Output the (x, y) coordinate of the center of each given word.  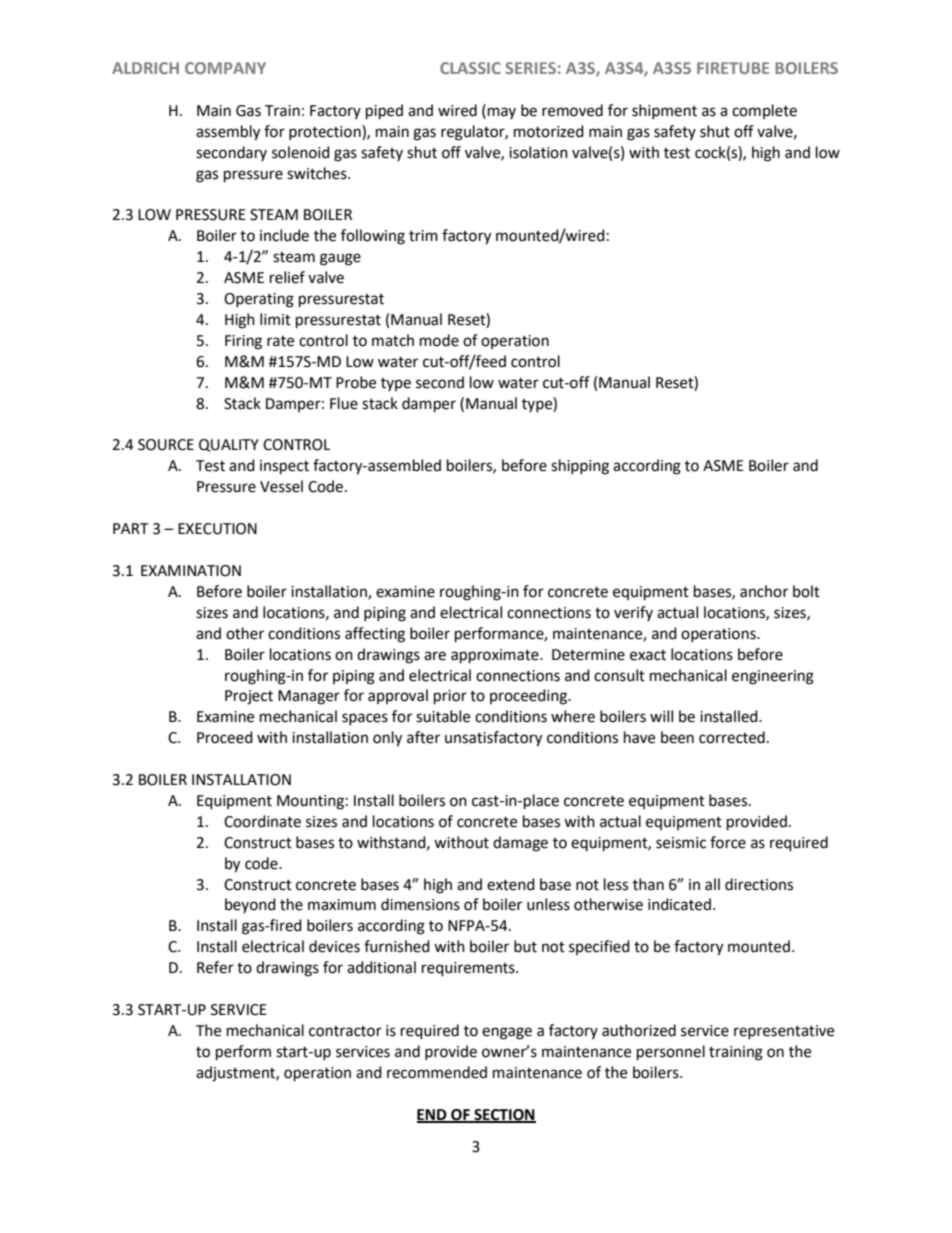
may (502, 113)
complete (764, 111)
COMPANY (225, 68)
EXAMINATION (191, 571)
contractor (345, 1031)
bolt (806, 591)
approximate (496, 656)
